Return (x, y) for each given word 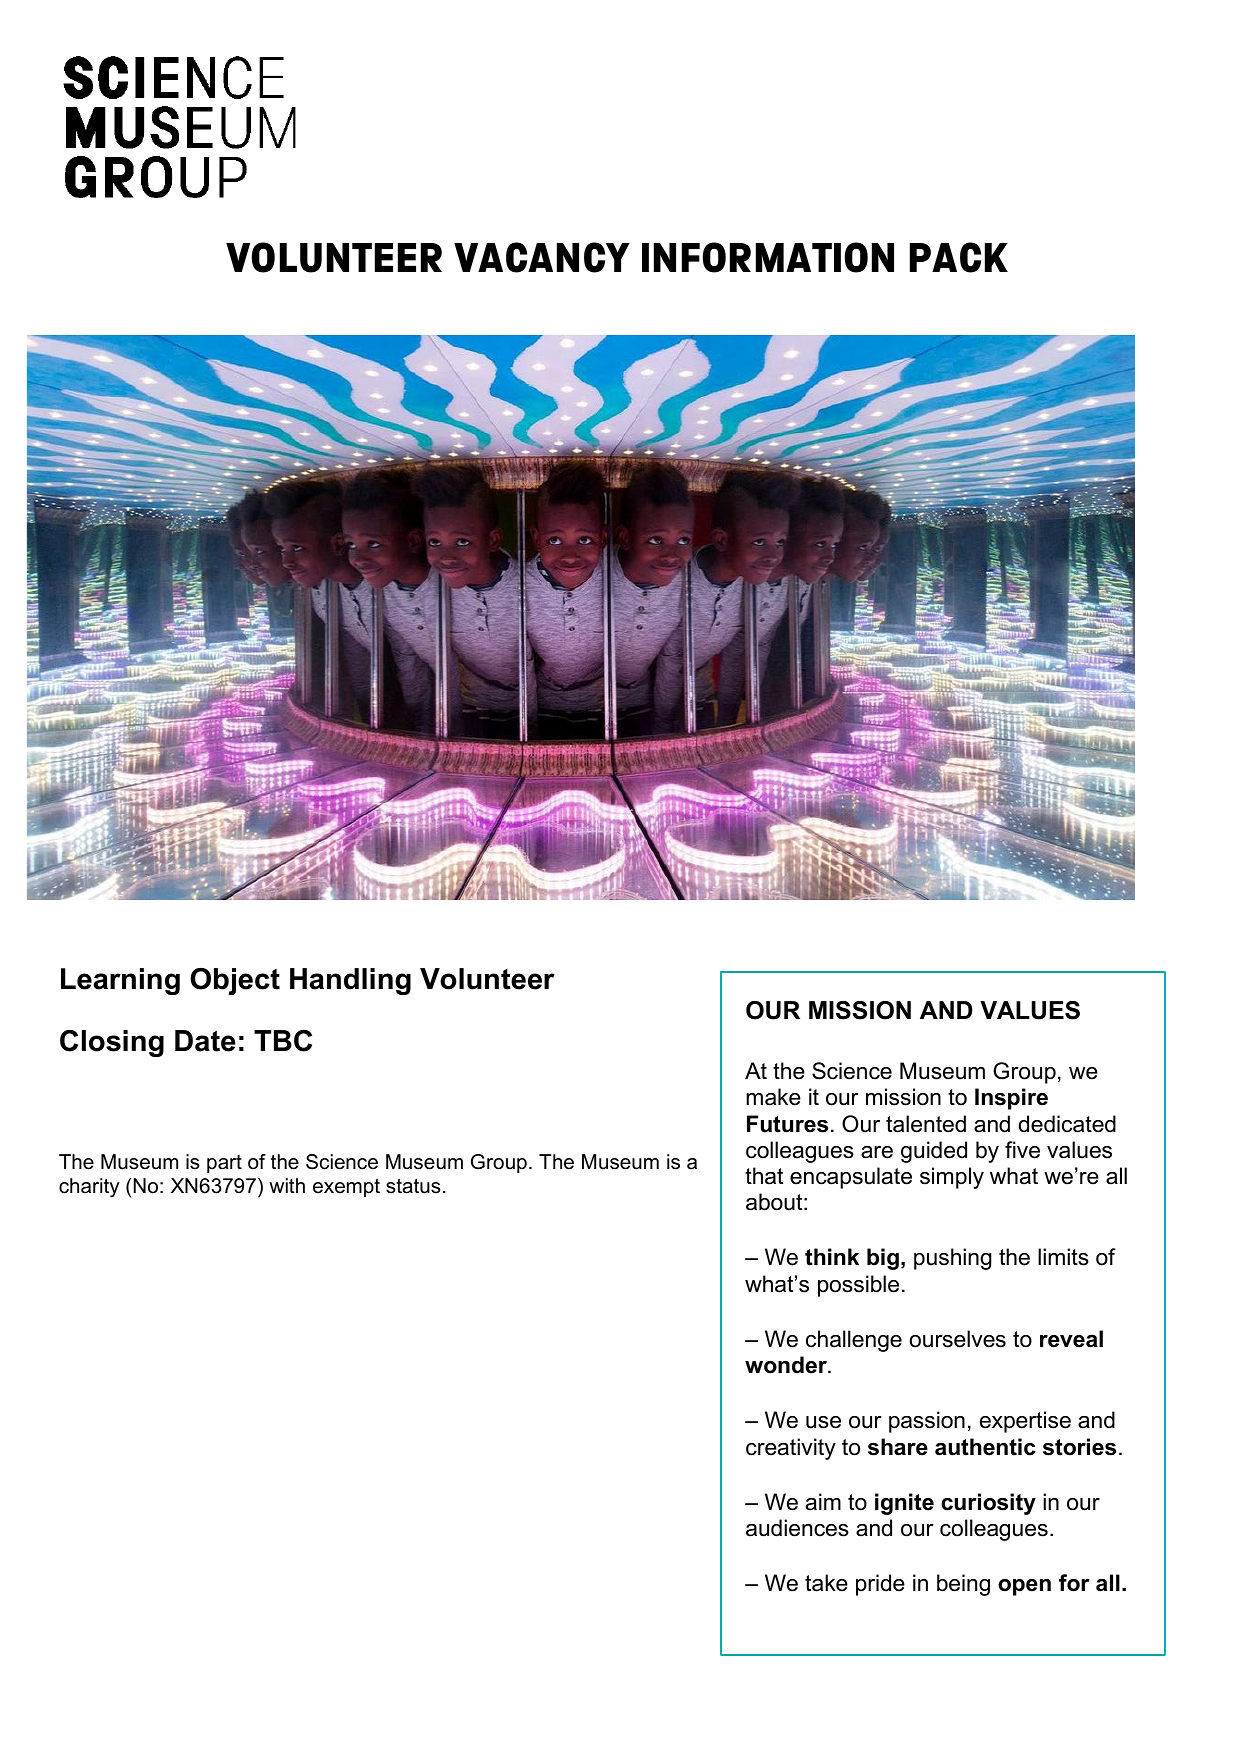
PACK (959, 257)
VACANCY (542, 257)
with (287, 1185)
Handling (350, 981)
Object (235, 981)
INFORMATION (768, 257)
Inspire (1011, 1099)
